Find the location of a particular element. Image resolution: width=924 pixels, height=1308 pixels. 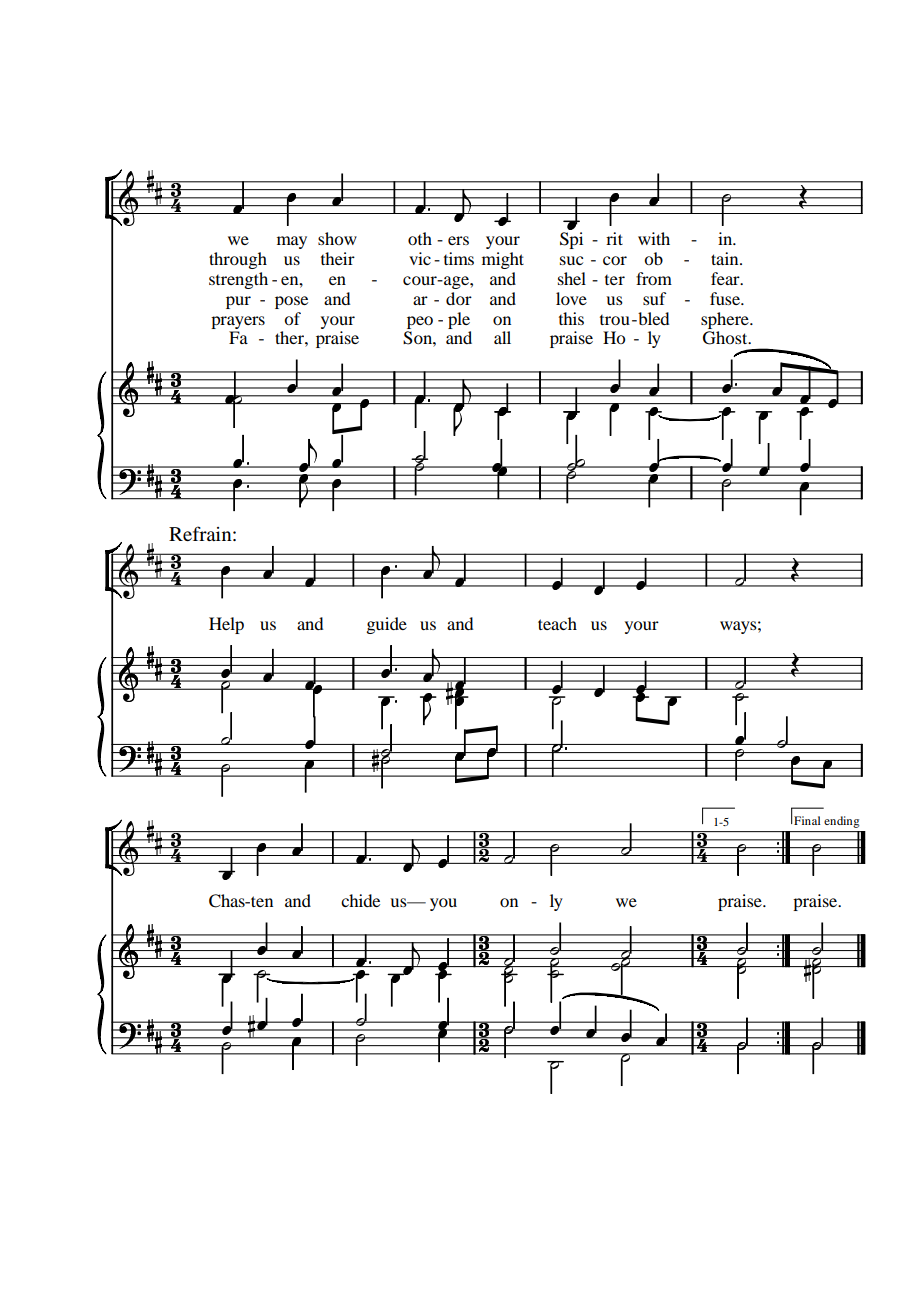

prayers is located at coordinates (238, 322).
